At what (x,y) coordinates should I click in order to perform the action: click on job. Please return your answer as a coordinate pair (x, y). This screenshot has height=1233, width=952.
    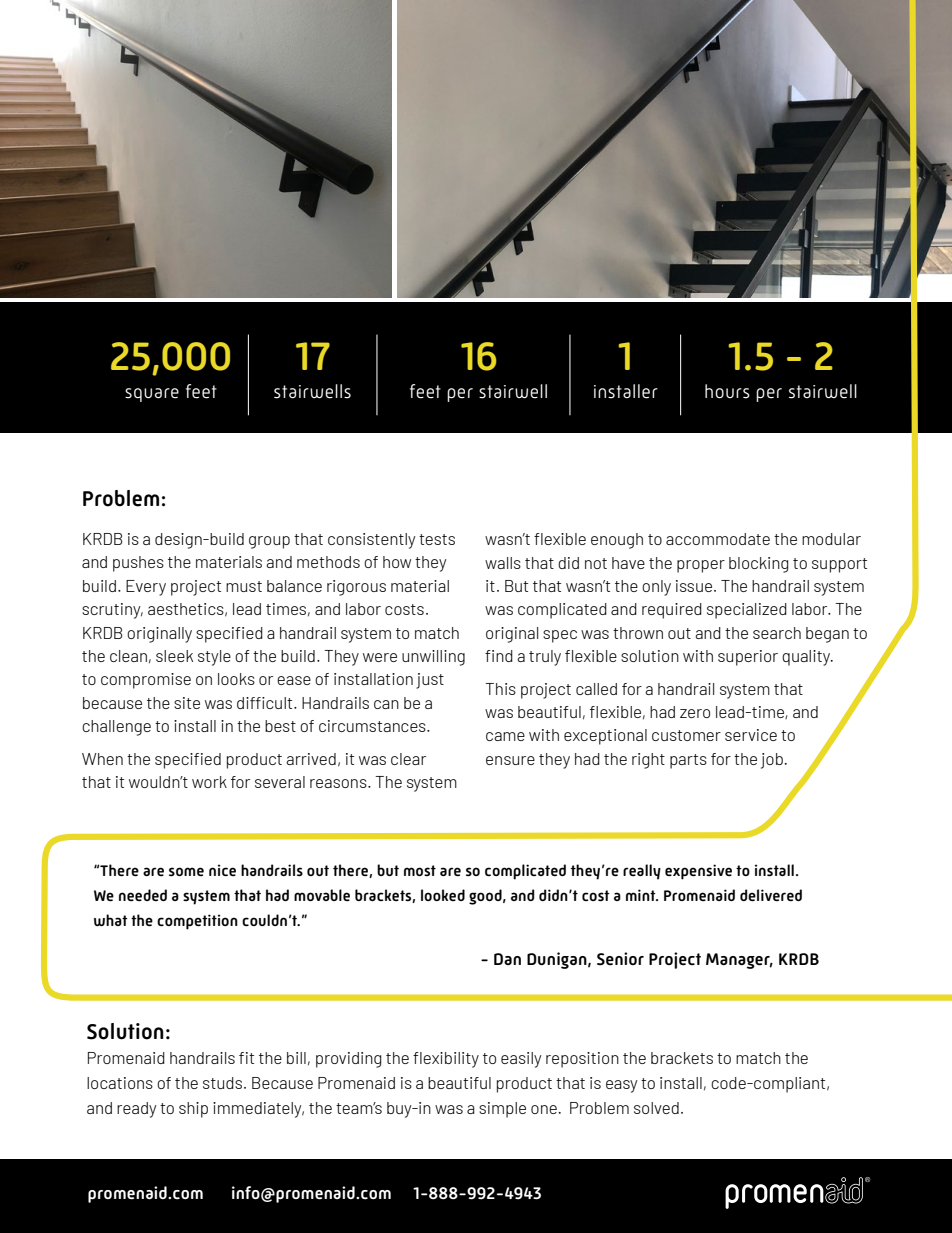
    Looking at the image, I should click on (772, 761).
